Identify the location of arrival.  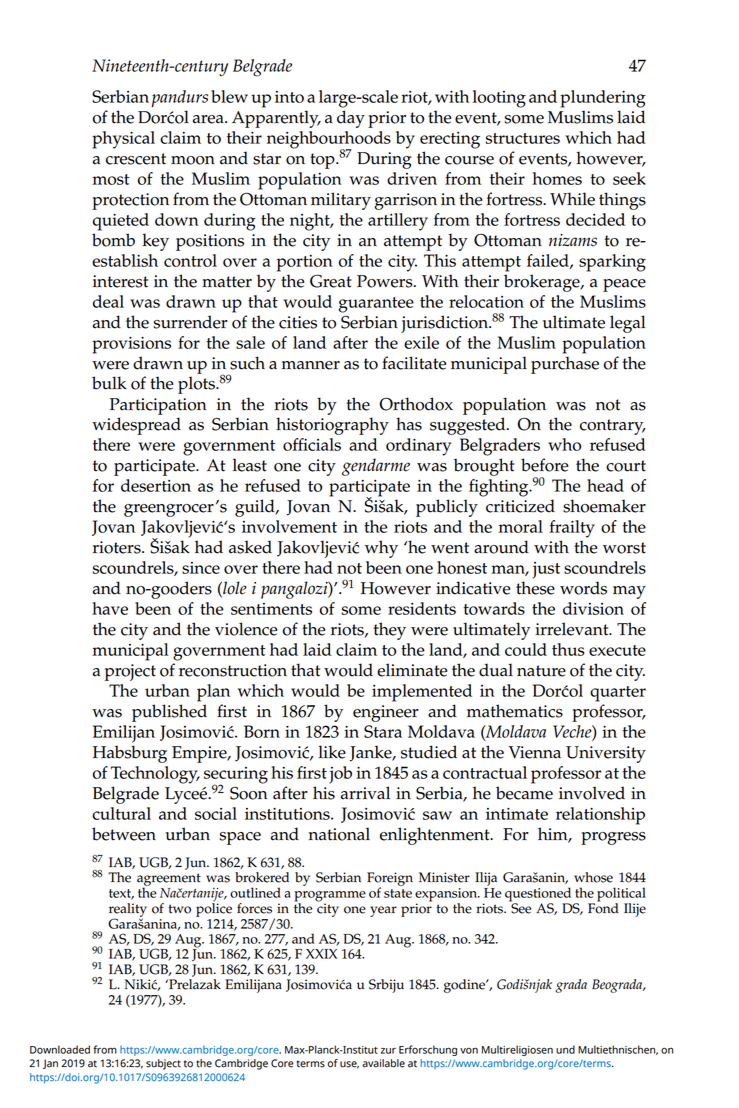
(365, 793).
